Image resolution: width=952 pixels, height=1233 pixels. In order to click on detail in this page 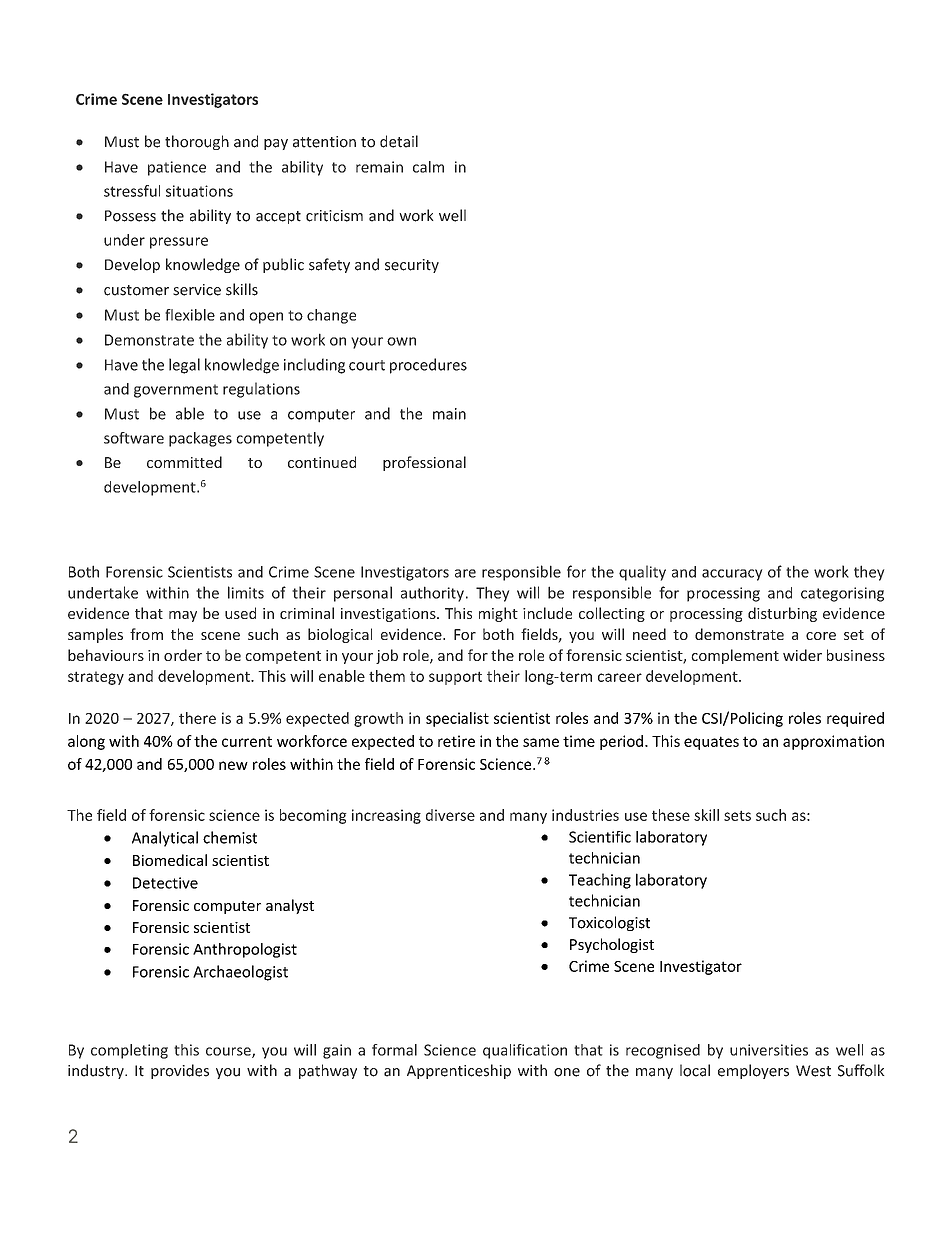, I will do `click(399, 141)`.
